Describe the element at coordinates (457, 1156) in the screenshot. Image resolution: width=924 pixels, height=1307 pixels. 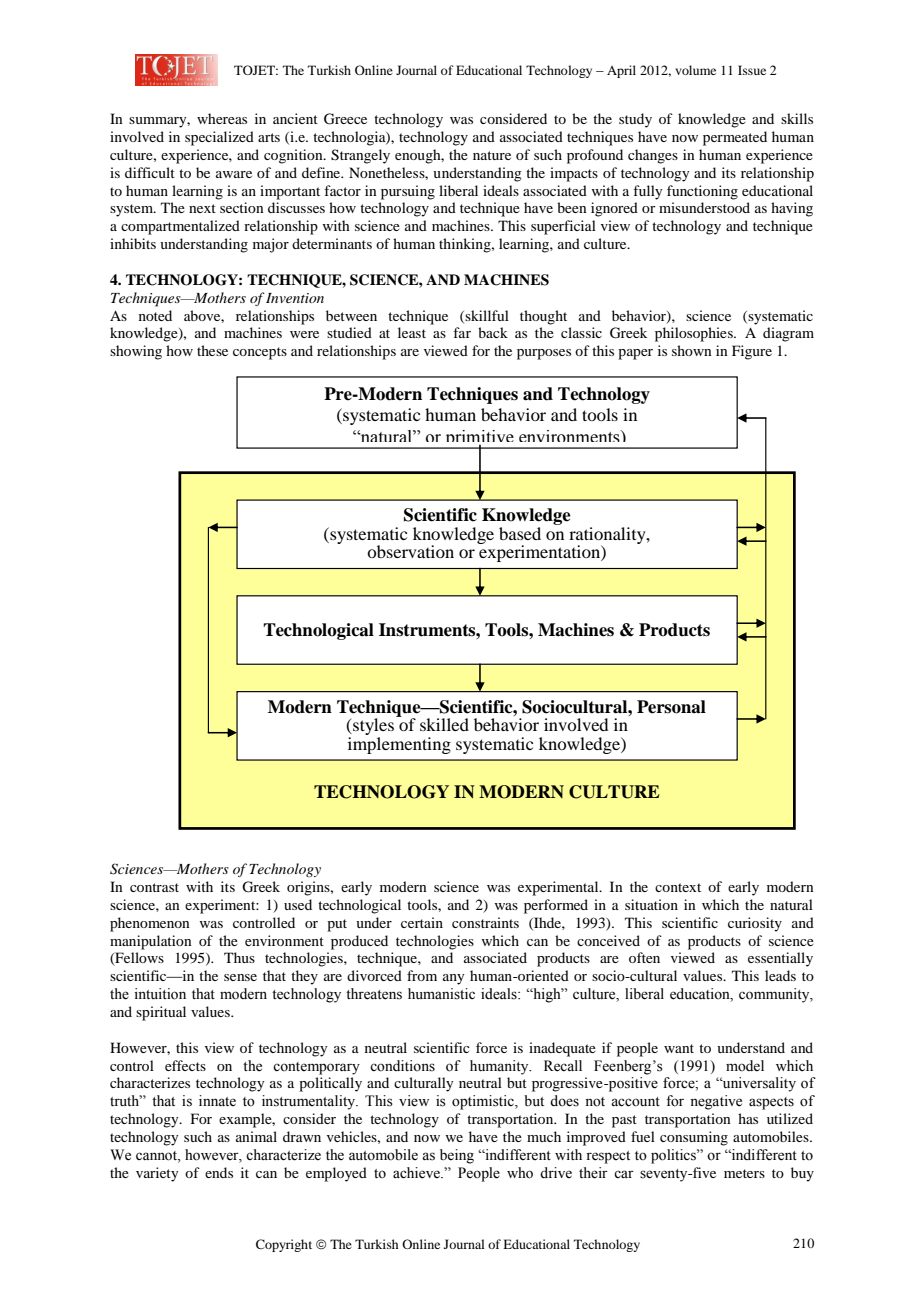
I see `being` at that location.
